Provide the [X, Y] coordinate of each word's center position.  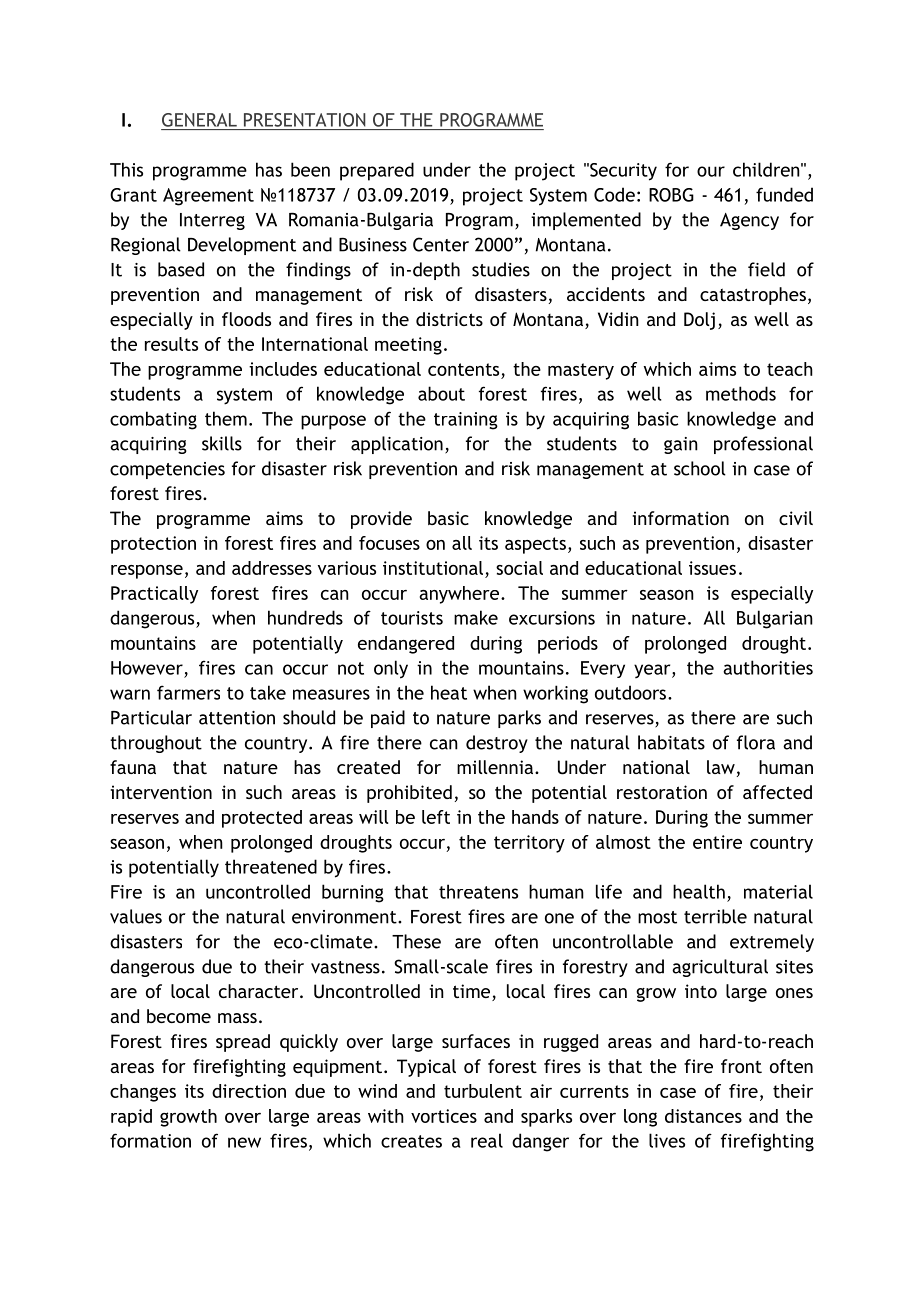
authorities [768, 667]
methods [741, 393]
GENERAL [199, 120]
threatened [271, 866]
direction [249, 1091]
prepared [377, 171]
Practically [154, 595]
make [476, 617]
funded [784, 194]
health [699, 891]
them [226, 418]
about [441, 393]
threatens [478, 891]
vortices [444, 1116]
